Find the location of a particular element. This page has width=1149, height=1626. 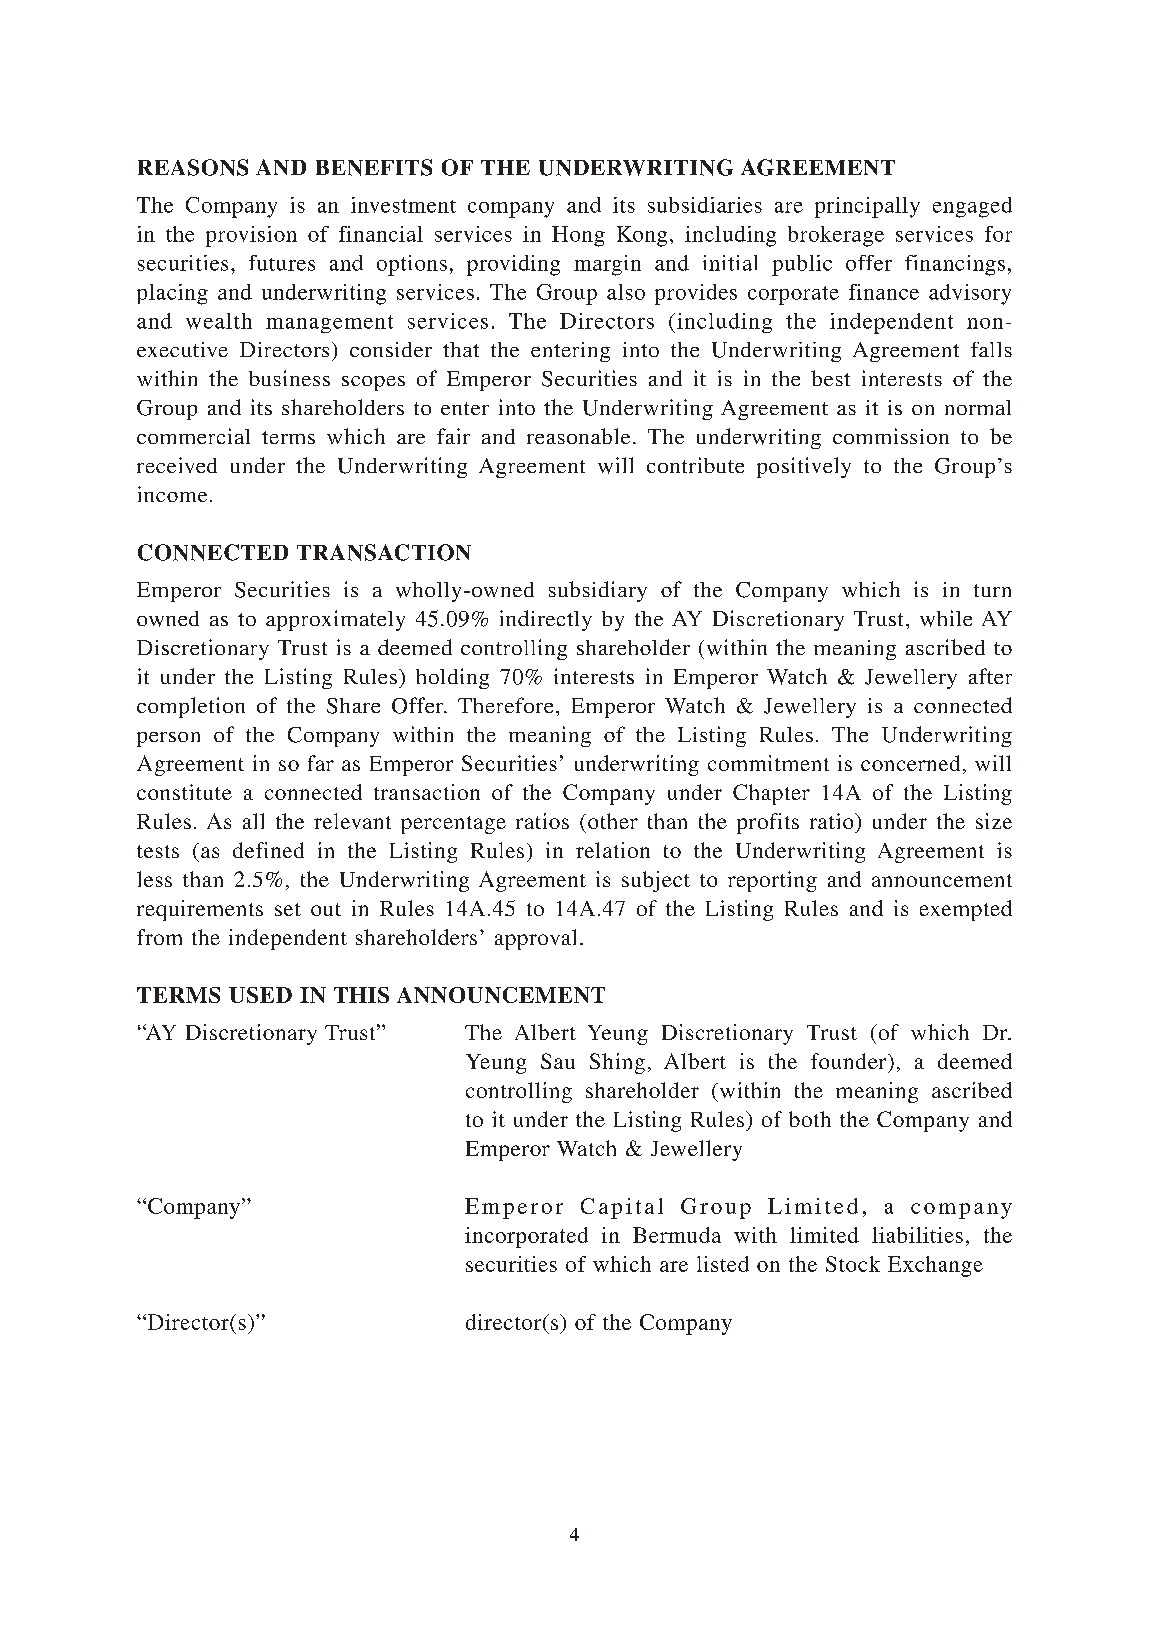

THIS is located at coordinates (361, 995).
